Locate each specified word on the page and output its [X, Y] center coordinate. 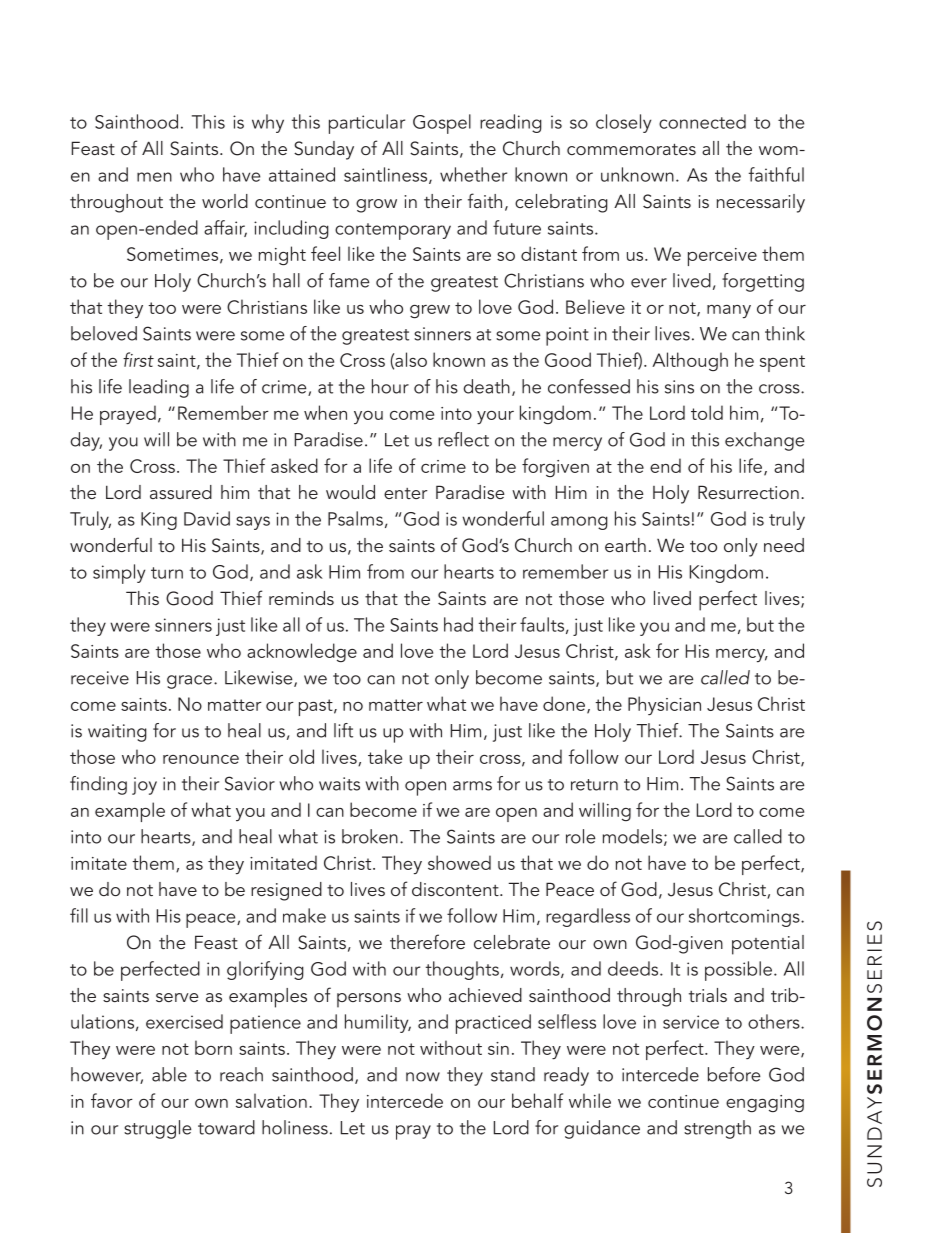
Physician [664, 705]
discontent [456, 889]
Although [690, 361]
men [154, 177]
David [207, 518]
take [385, 756]
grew [430, 311]
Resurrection [748, 492]
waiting [117, 733]
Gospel [442, 124]
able [169, 1074]
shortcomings [745, 917]
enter [406, 493]
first [138, 359]
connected [702, 121]
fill [79, 915]
